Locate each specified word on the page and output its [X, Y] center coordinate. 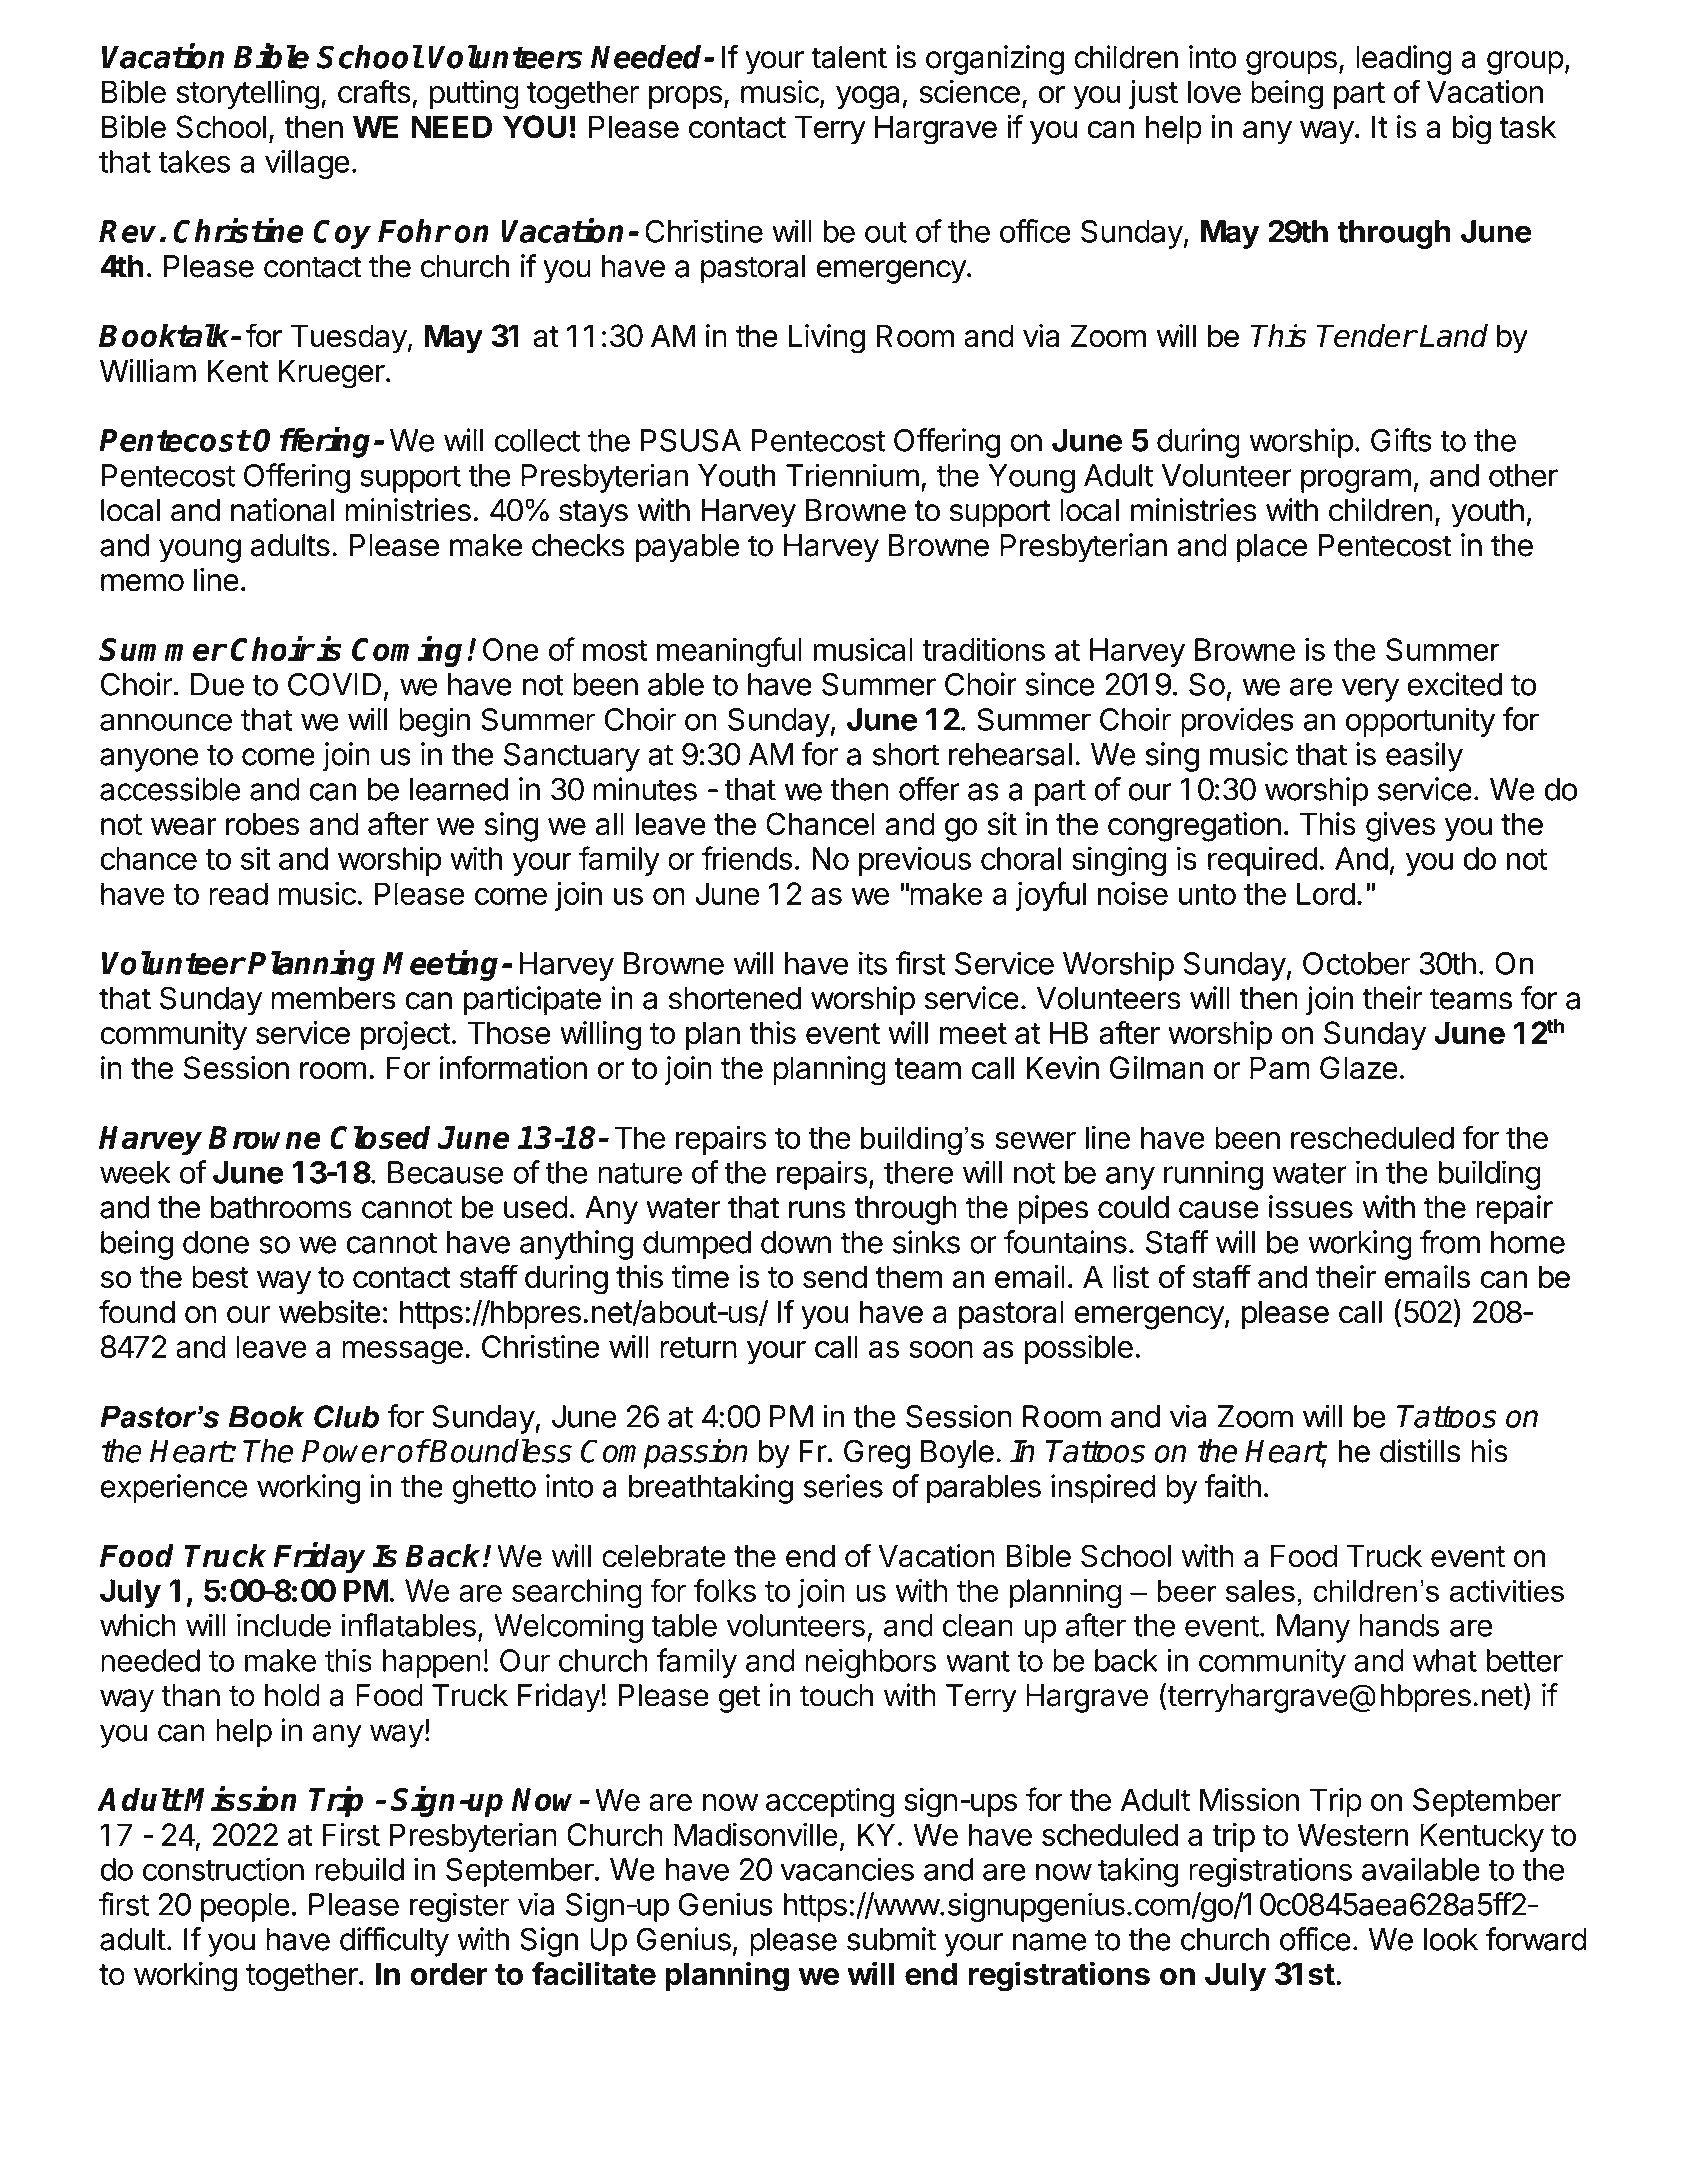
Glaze [1359, 1068]
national [282, 510]
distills [1420, 1451]
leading [1404, 60]
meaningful [729, 652]
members [333, 998]
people [245, 1907]
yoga [869, 98]
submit [891, 1939]
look [1451, 1939]
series [843, 1486]
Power [347, 1451]
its [873, 963]
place [1272, 548]
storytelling [247, 95]
